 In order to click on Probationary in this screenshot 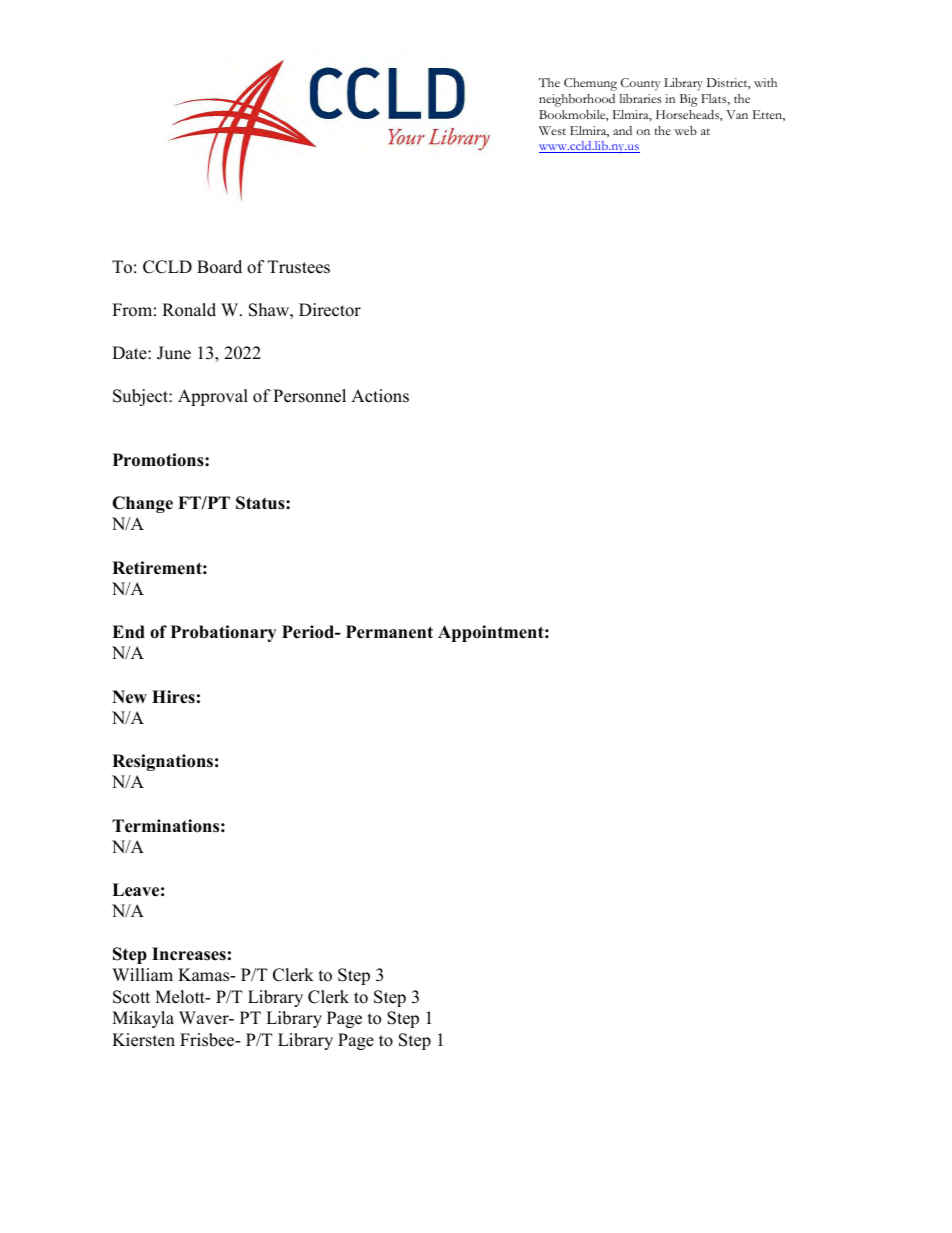, I will do `click(223, 633)`.
